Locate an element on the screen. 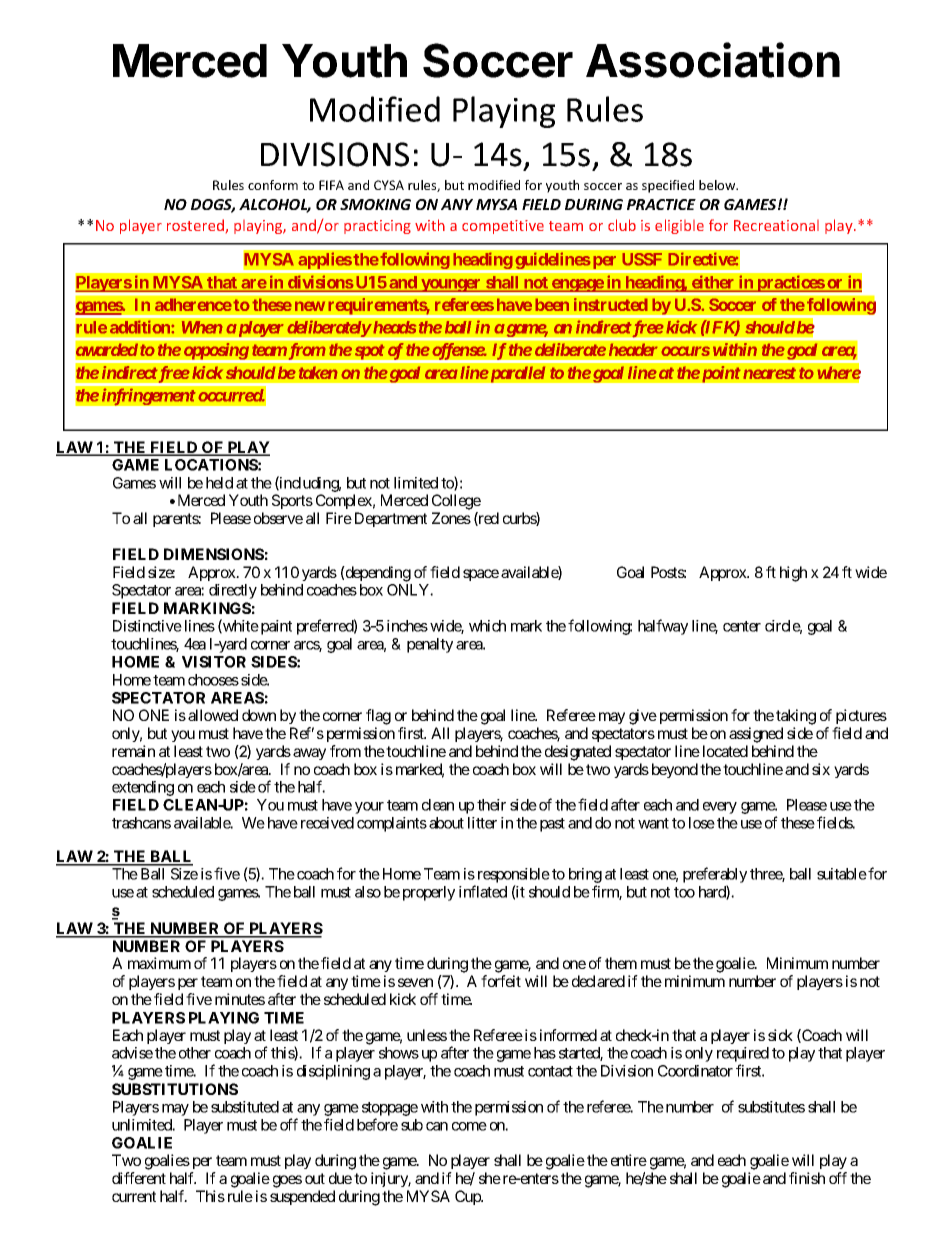 The image size is (952, 1233). every is located at coordinates (720, 808).
